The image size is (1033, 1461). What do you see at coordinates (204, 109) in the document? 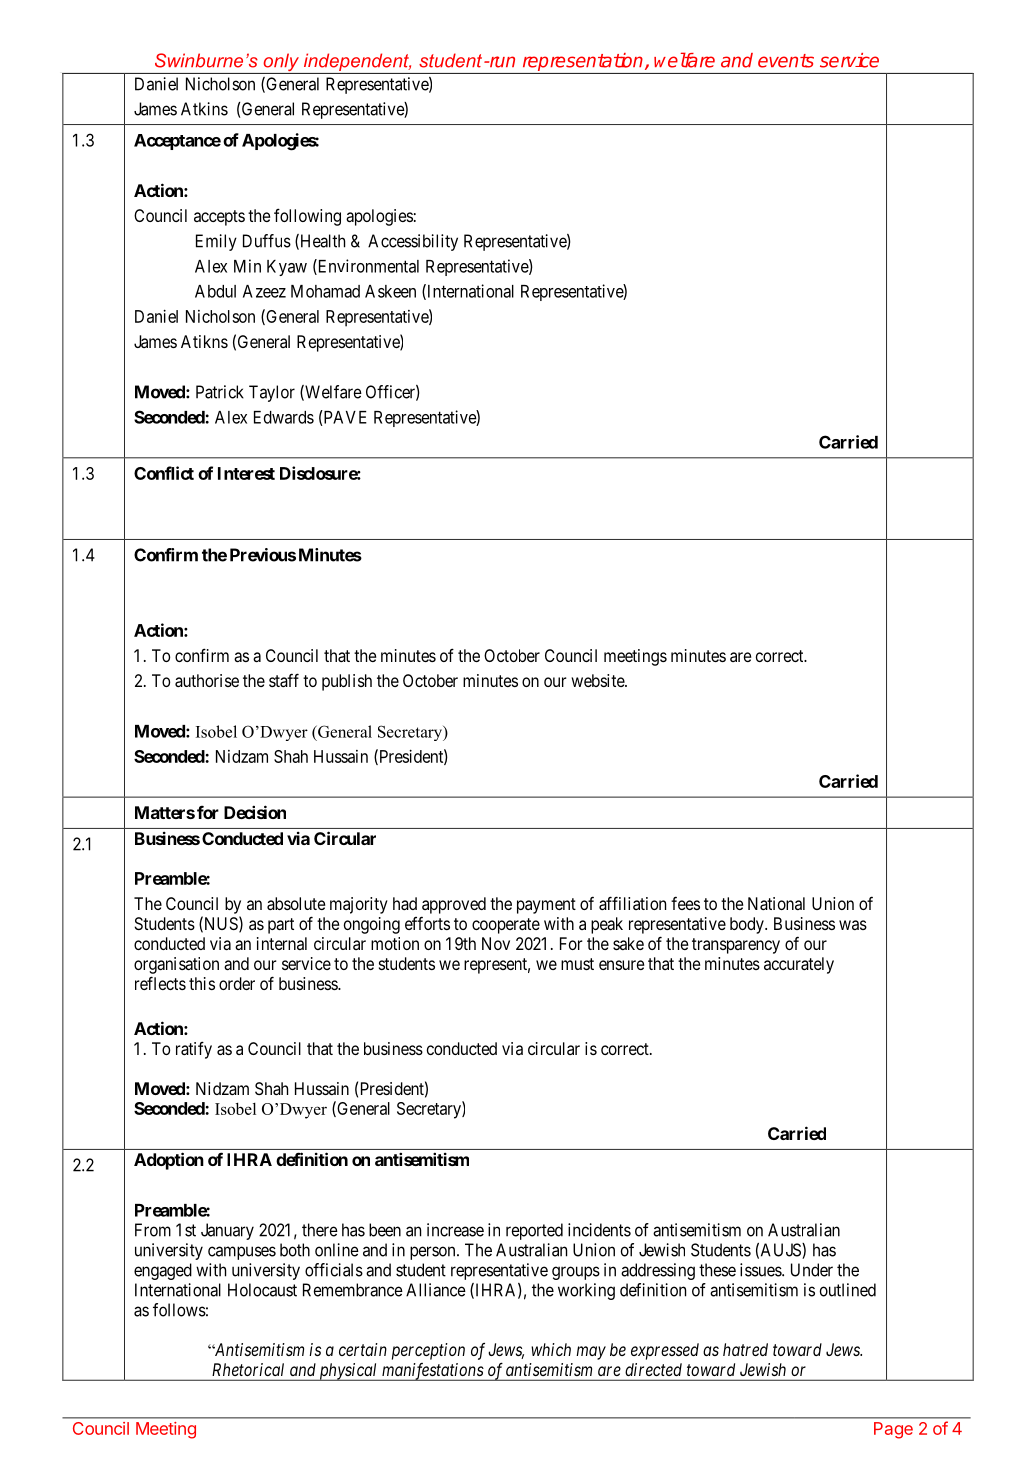
I see `Atkins` at bounding box center [204, 109].
